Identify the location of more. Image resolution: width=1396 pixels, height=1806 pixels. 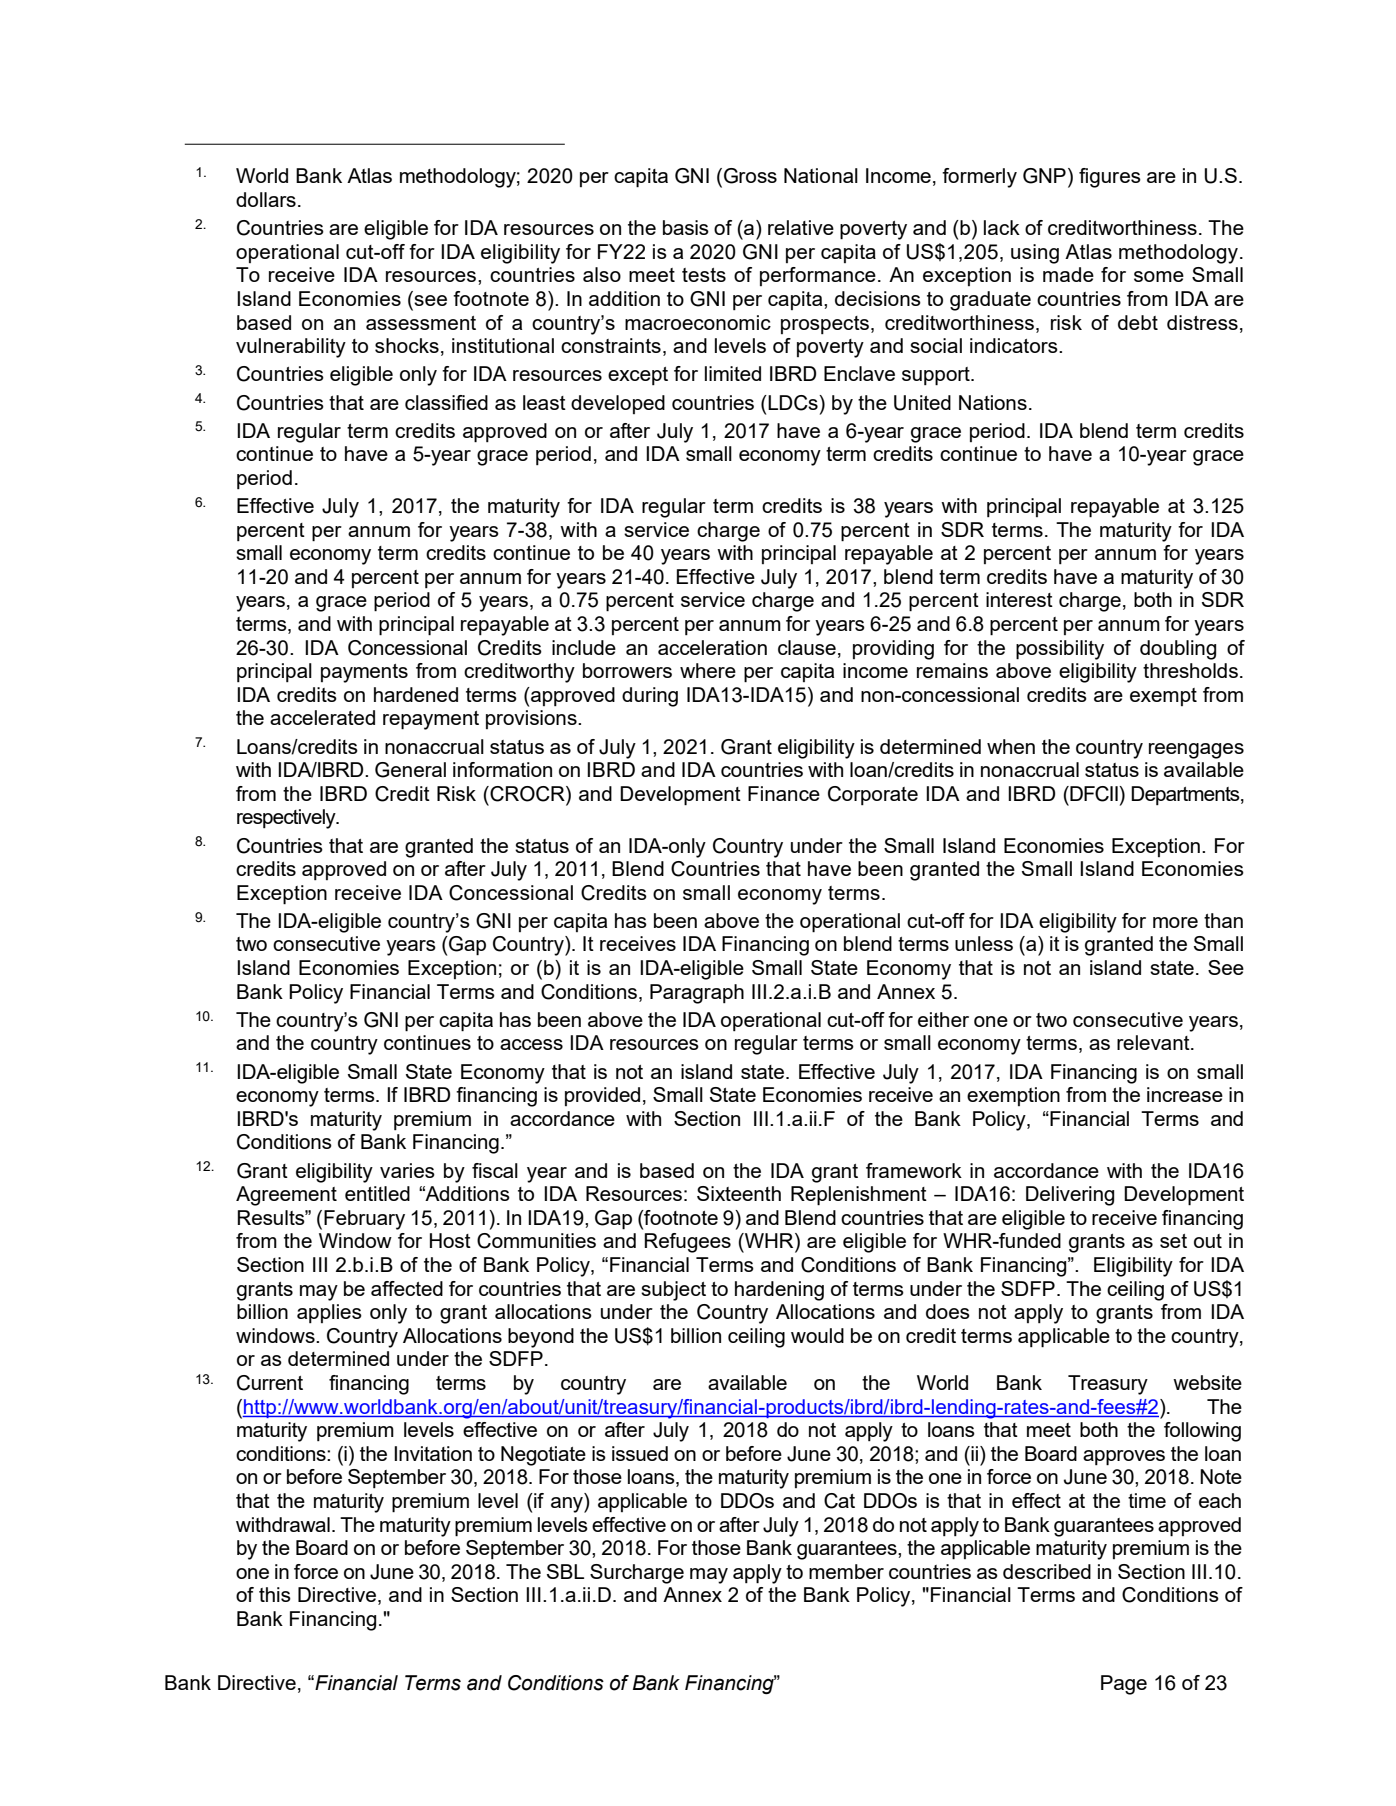
(1175, 922).
